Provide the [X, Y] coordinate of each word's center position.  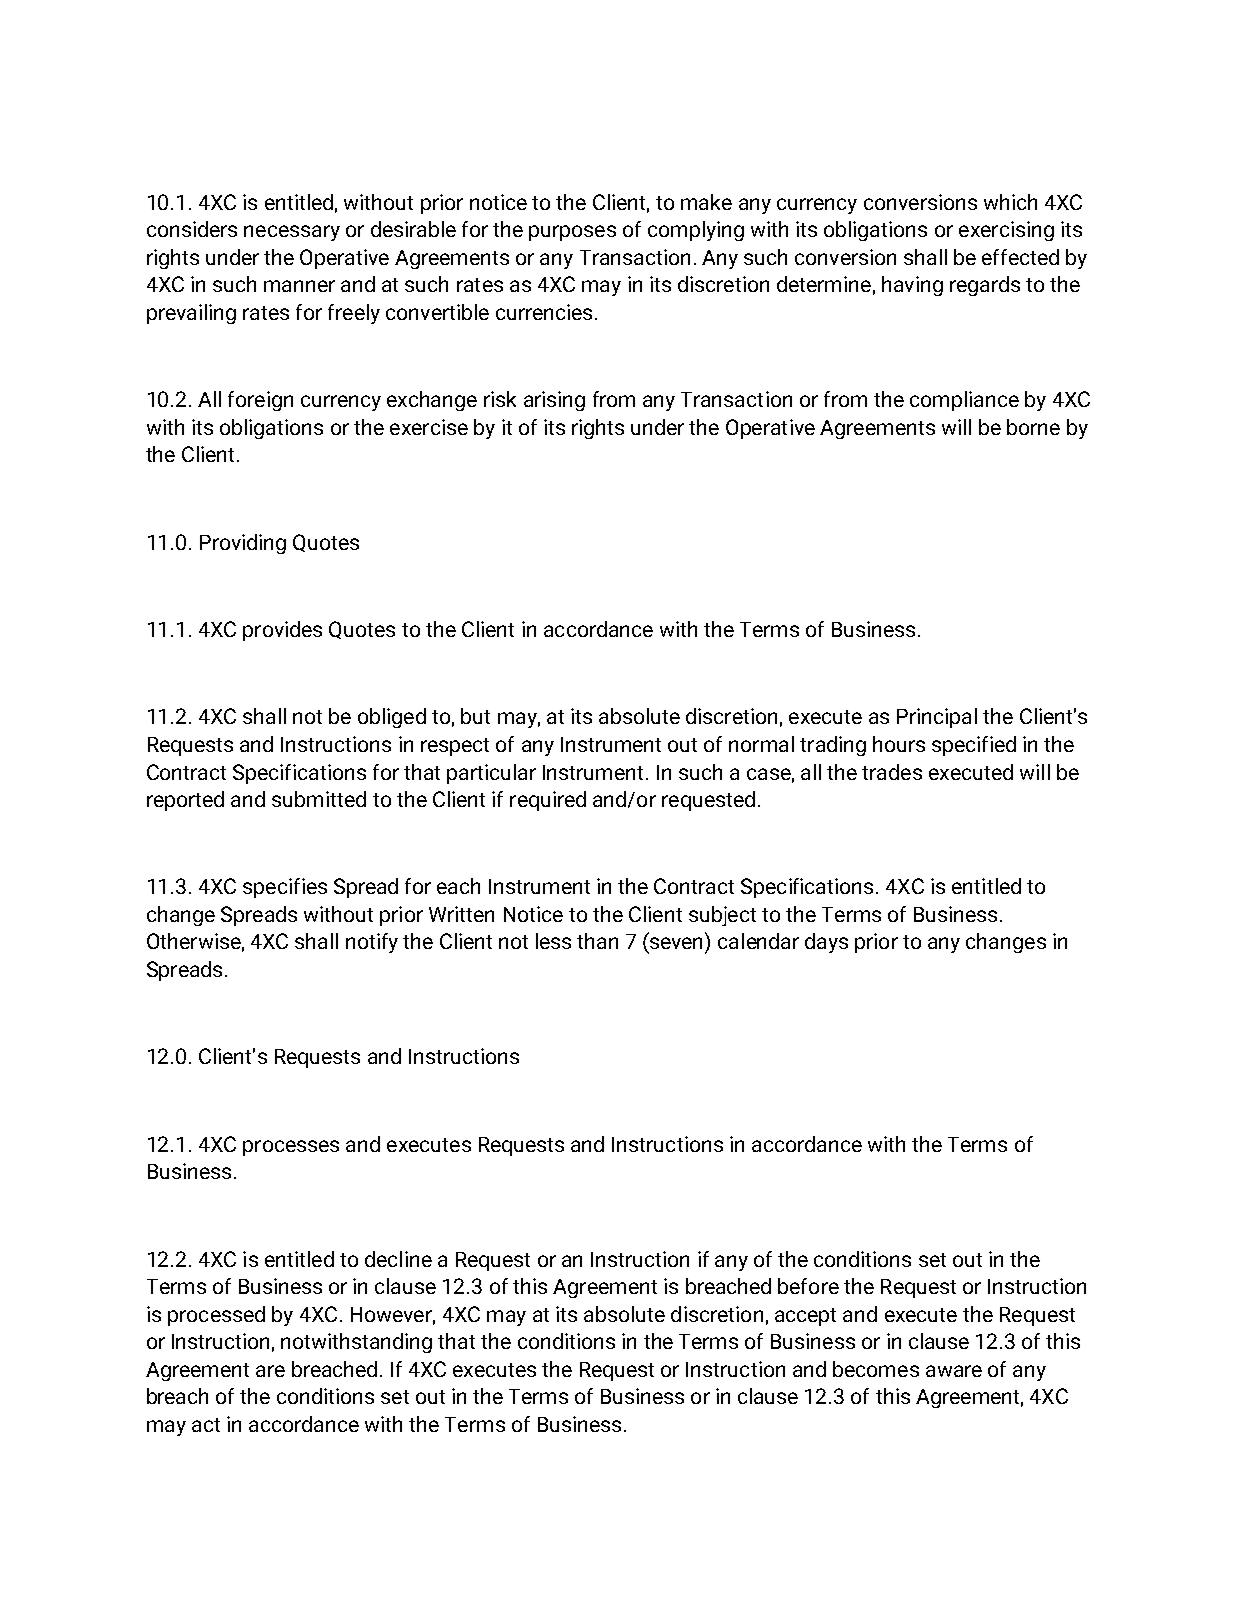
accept [805, 1317]
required [548, 801]
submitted [319, 799]
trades [892, 772]
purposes [572, 233]
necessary [292, 233]
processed [216, 1316]
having [912, 286]
